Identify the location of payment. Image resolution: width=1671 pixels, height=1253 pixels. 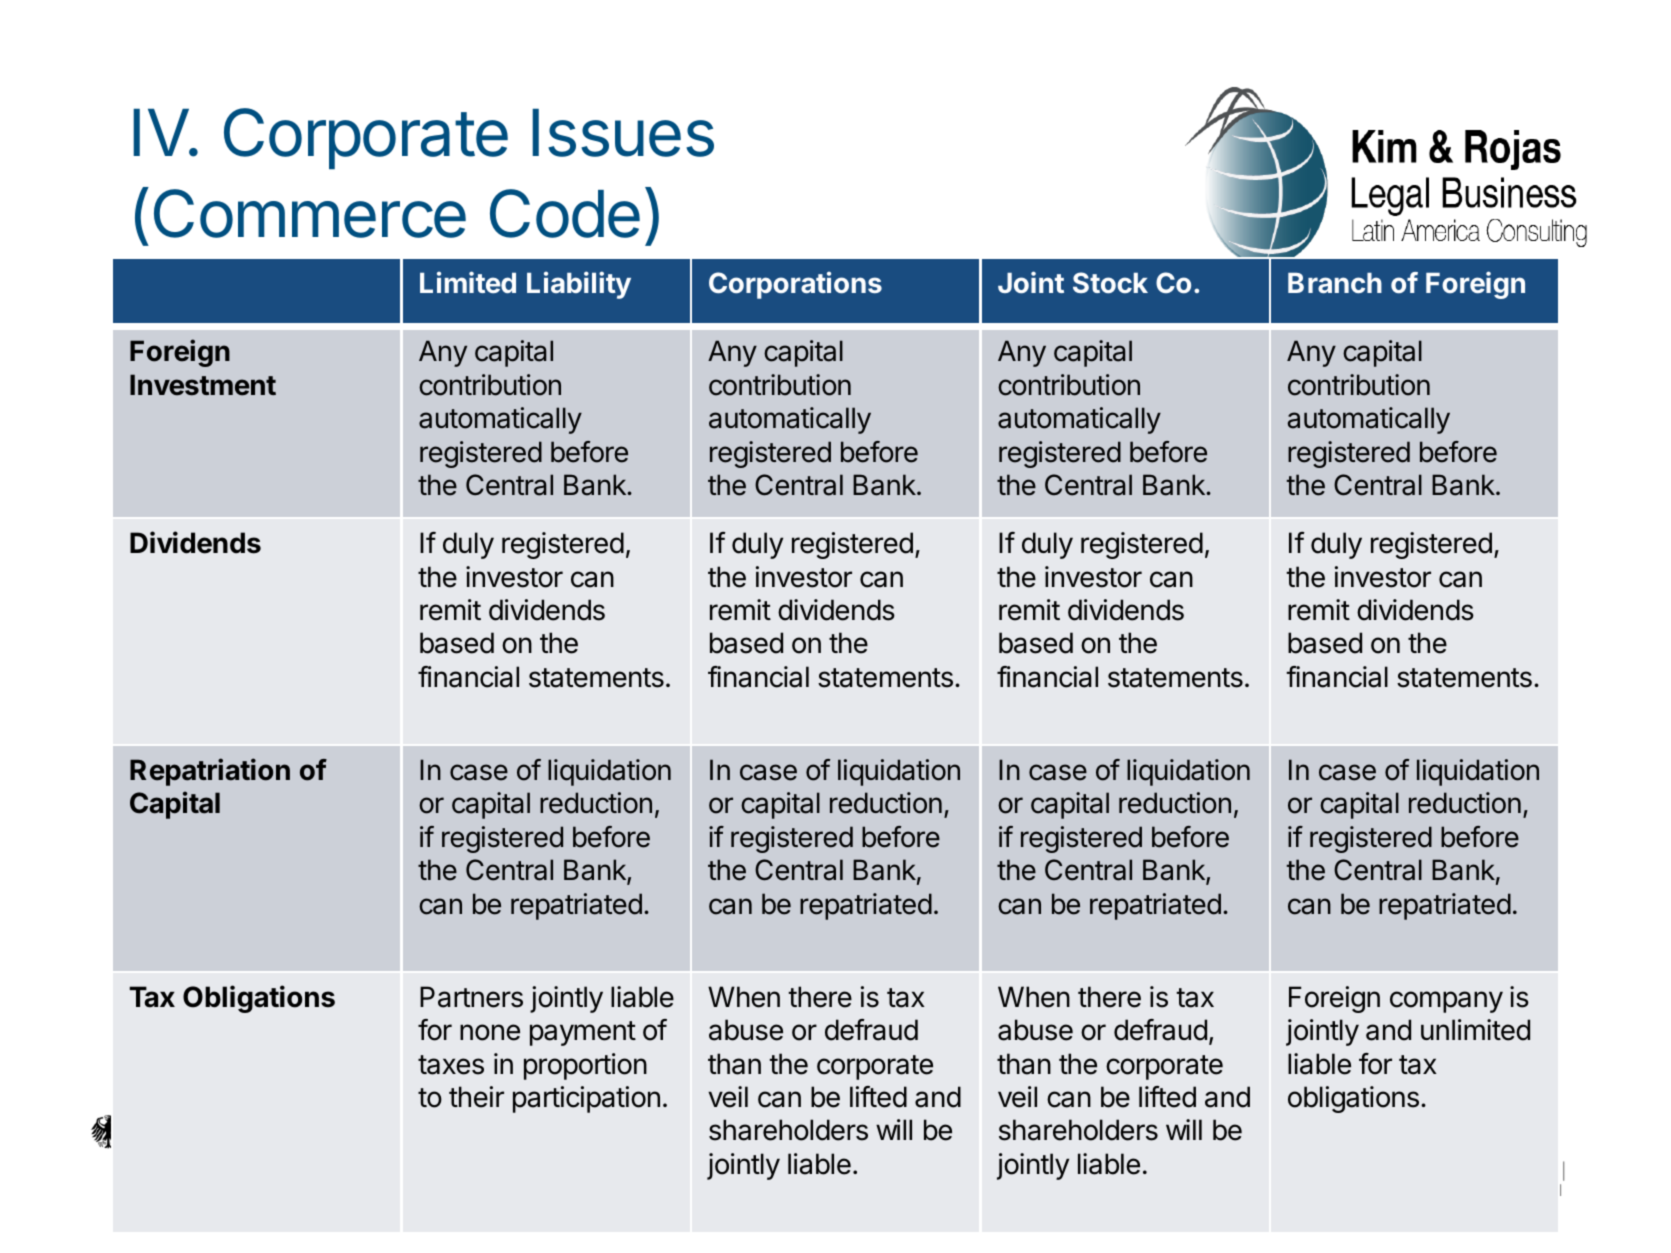
(583, 1033).
